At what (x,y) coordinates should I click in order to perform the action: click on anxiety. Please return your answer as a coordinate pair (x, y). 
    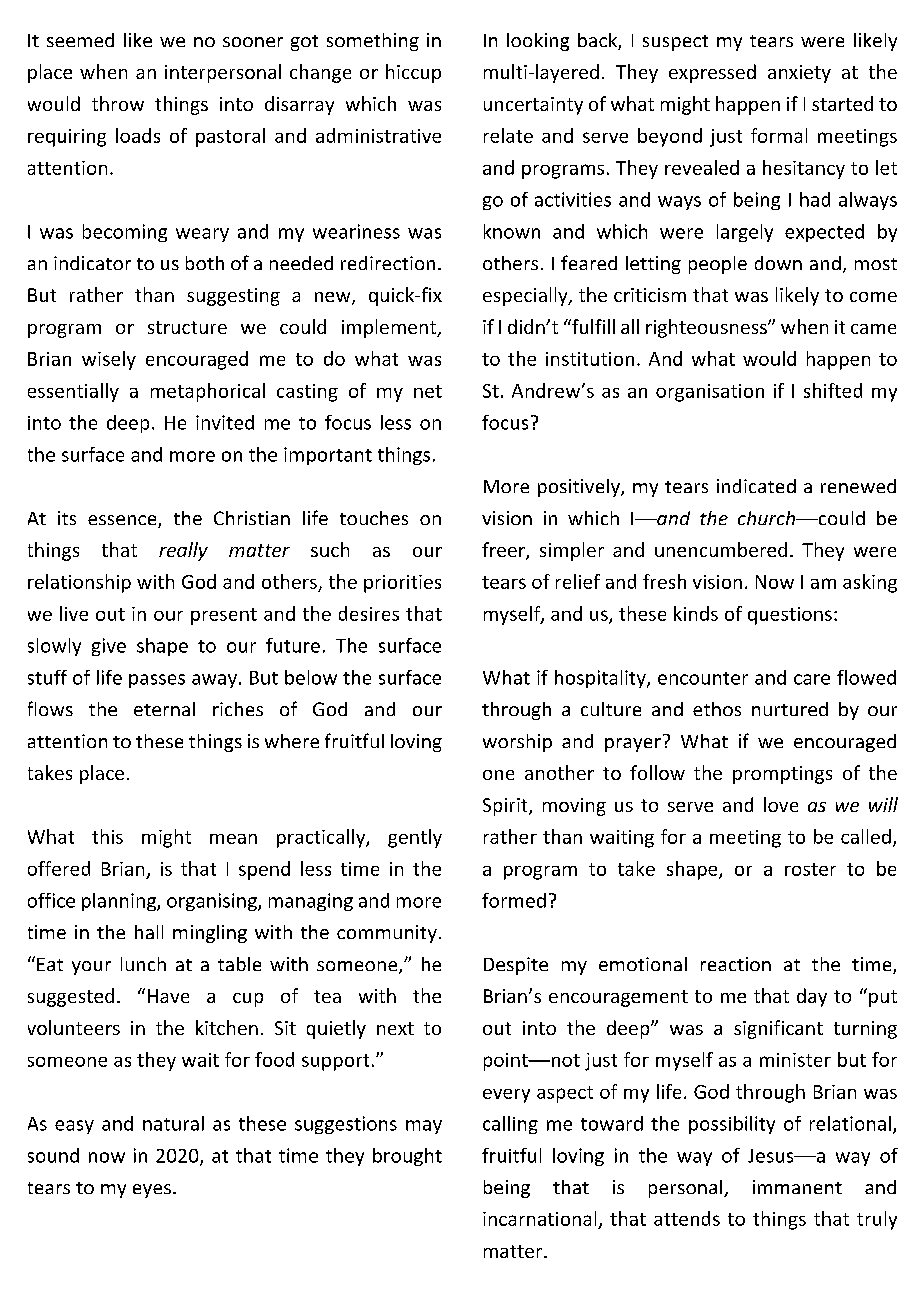
    Looking at the image, I should click on (799, 74).
